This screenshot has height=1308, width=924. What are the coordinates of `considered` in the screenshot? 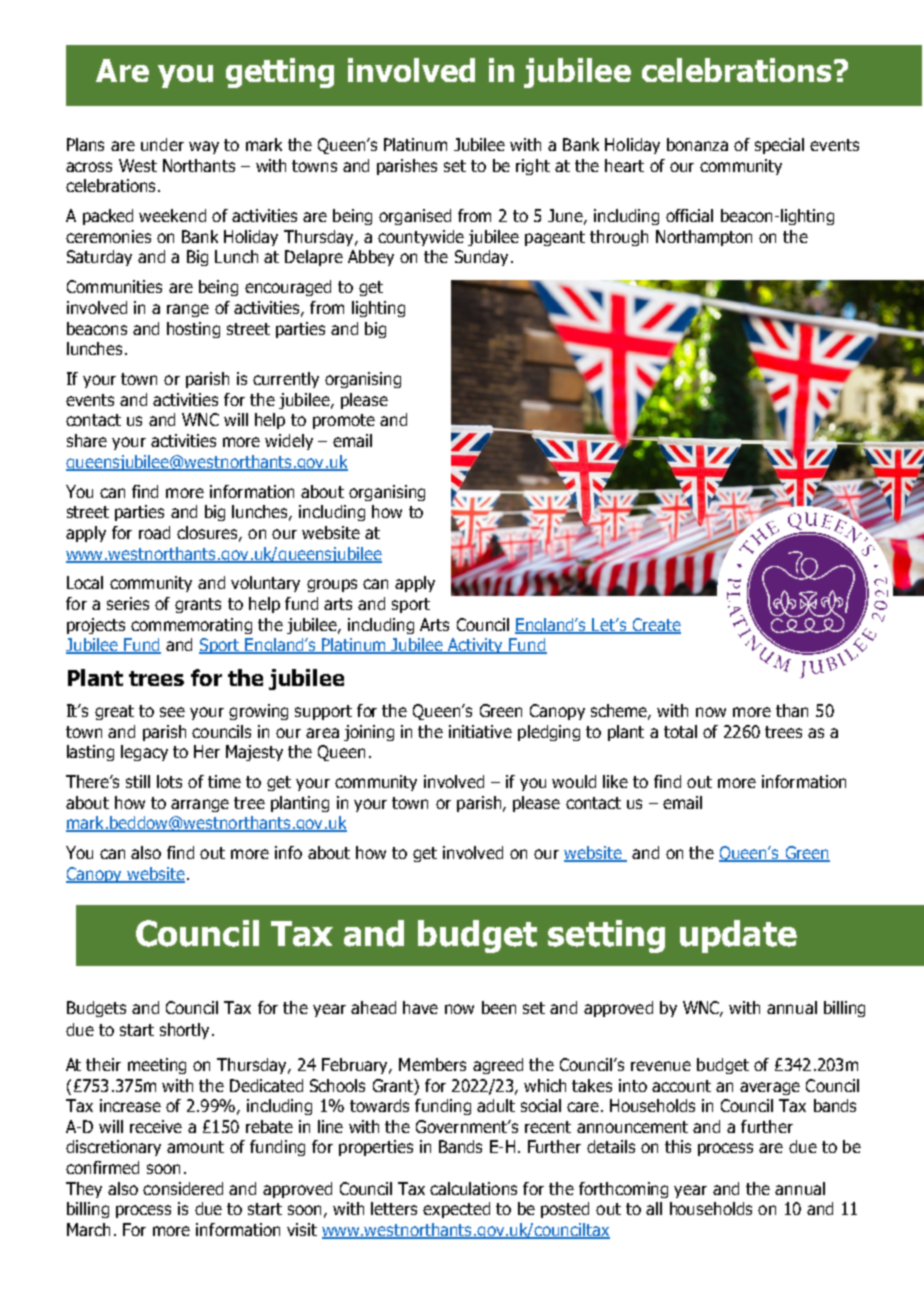 It's located at (183, 1188).
